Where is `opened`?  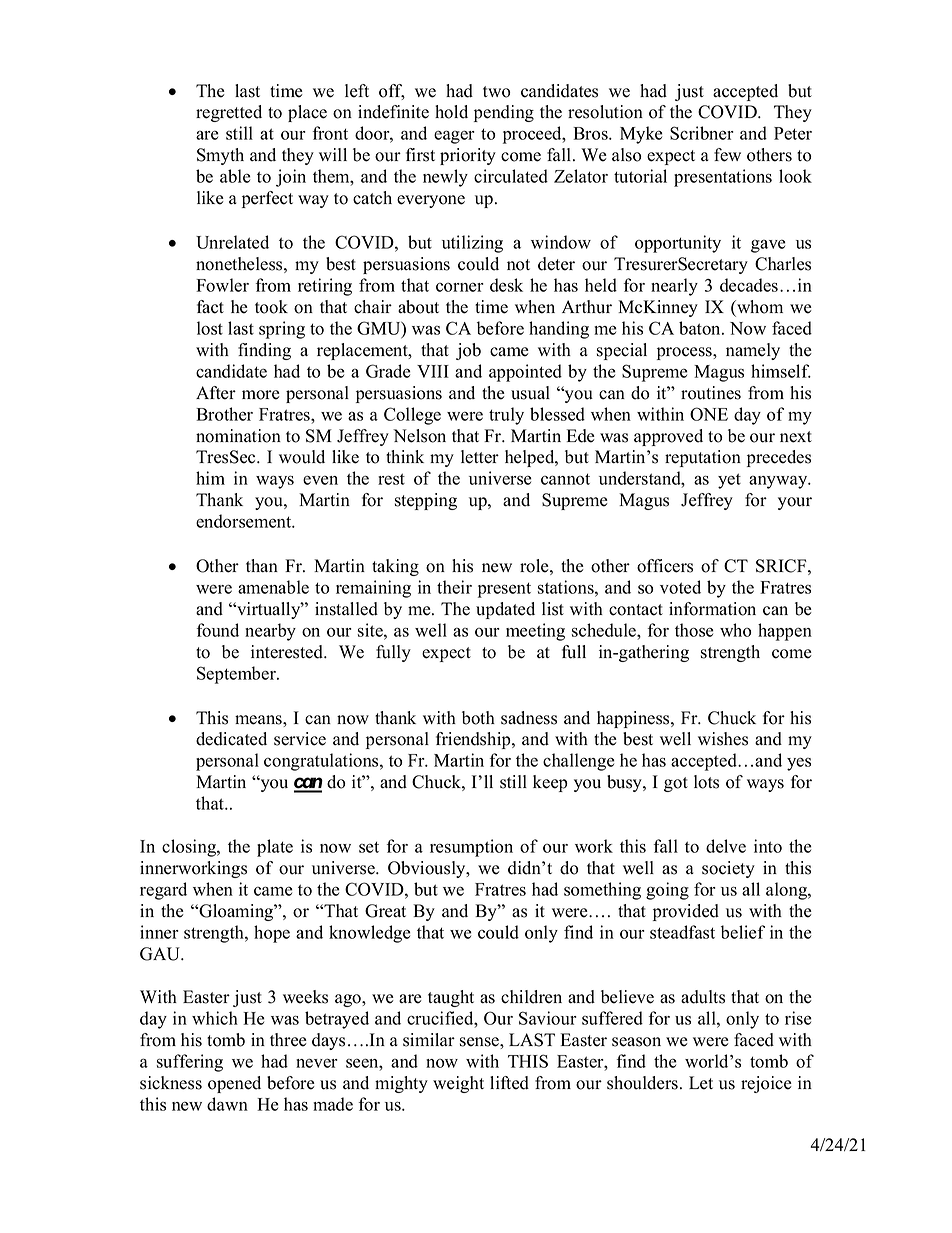
opened is located at coordinates (234, 1084).
